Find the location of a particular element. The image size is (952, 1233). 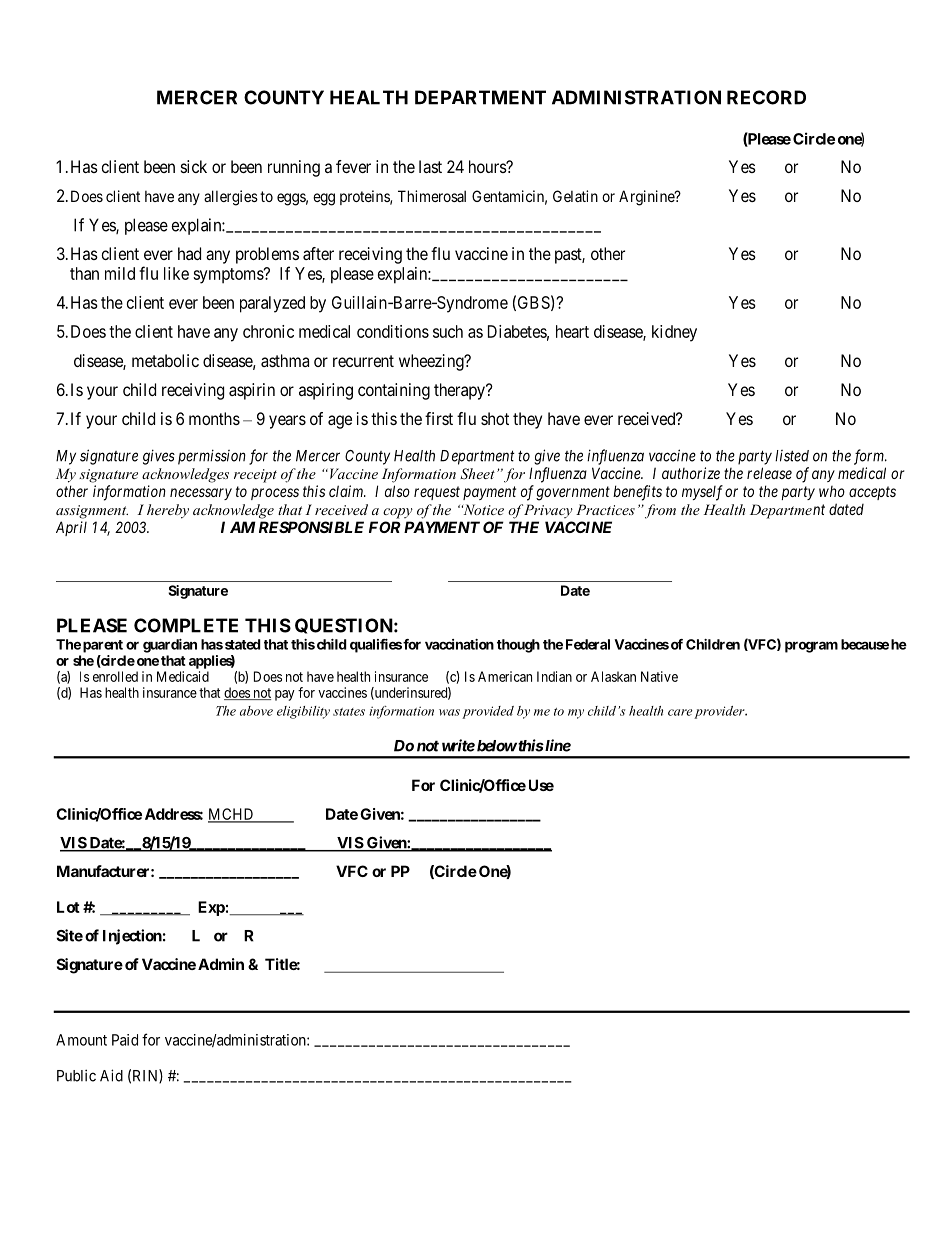

wheezing is located at coordinates (432, 362).
